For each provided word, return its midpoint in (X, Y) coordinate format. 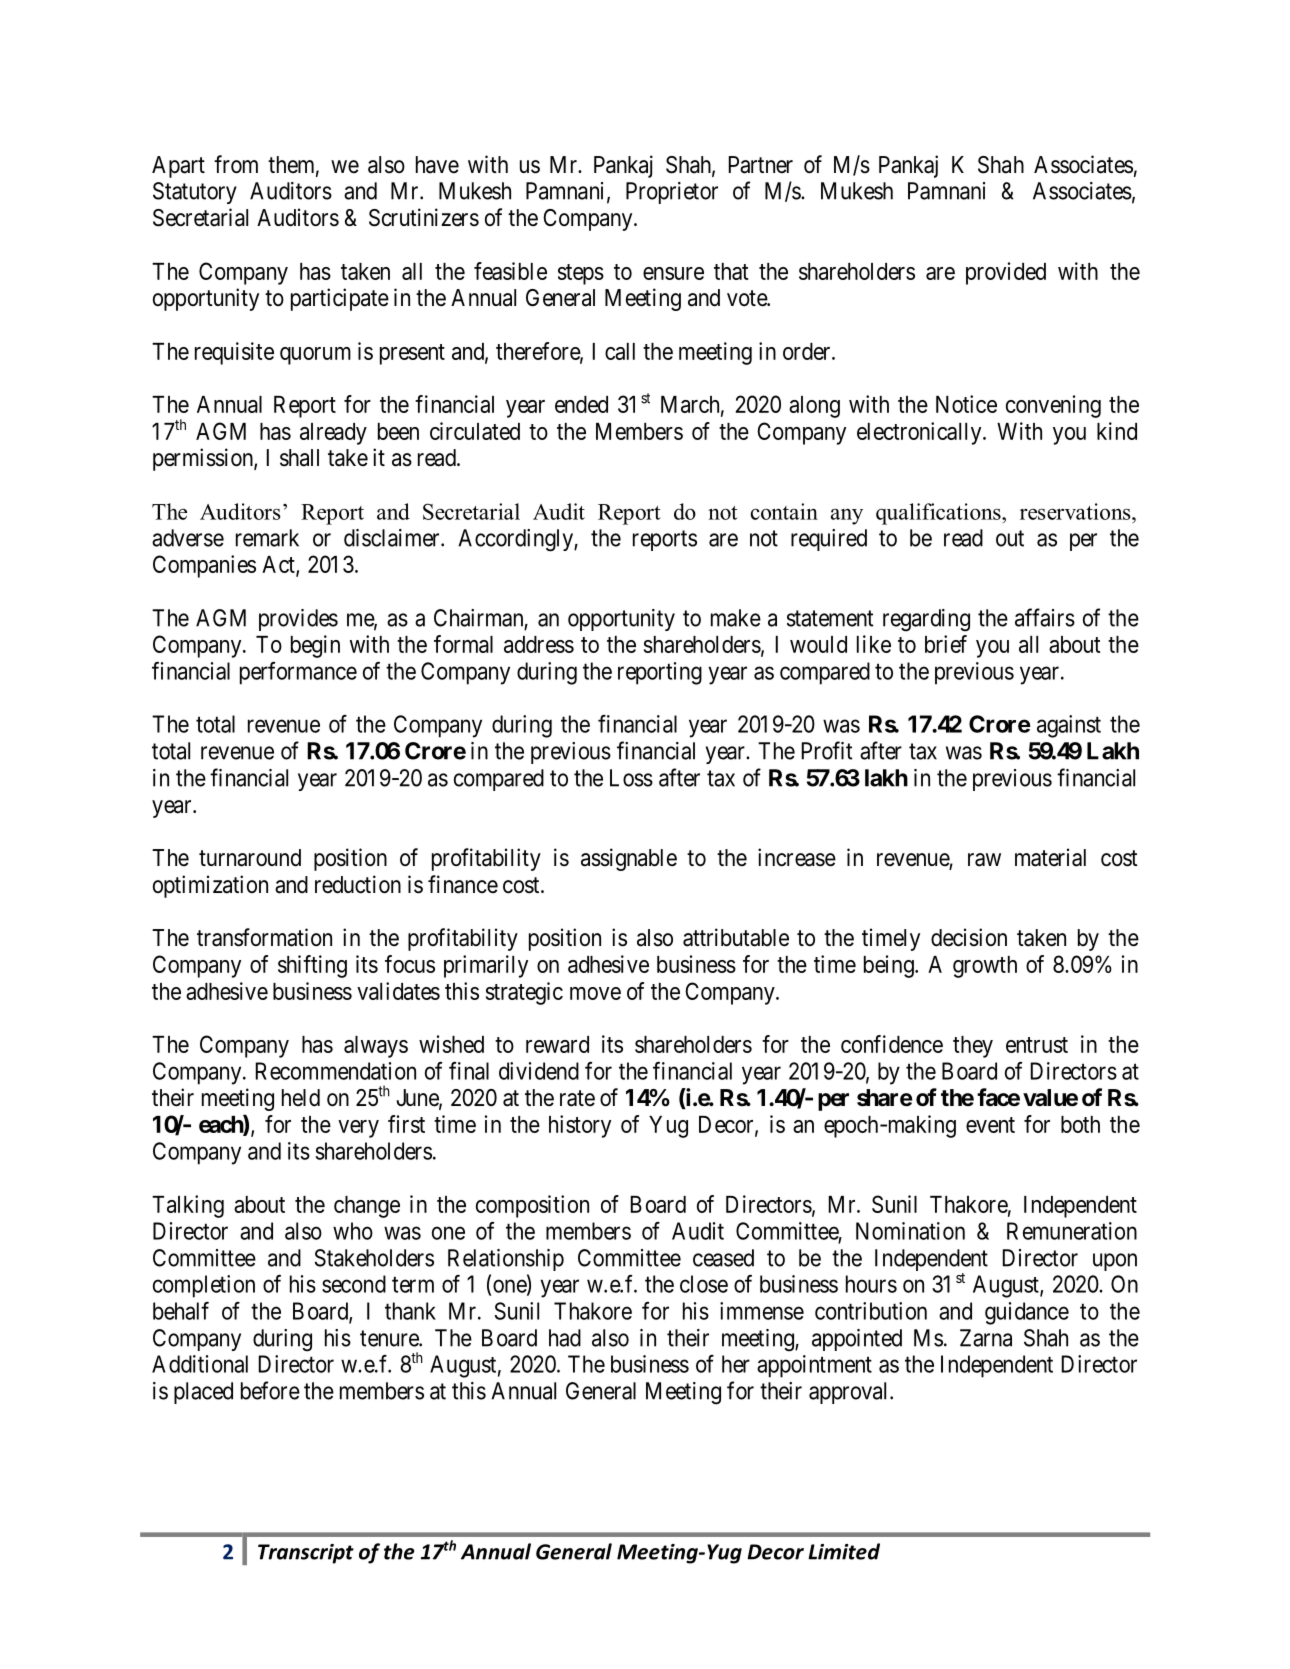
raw (984, 860)
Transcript (306, 1554)
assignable (629, 859)
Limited (844, 1551)
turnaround (250, 858)
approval (850, 1393)
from (236, 164)
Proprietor (672, 193)
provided (1006, 273)
